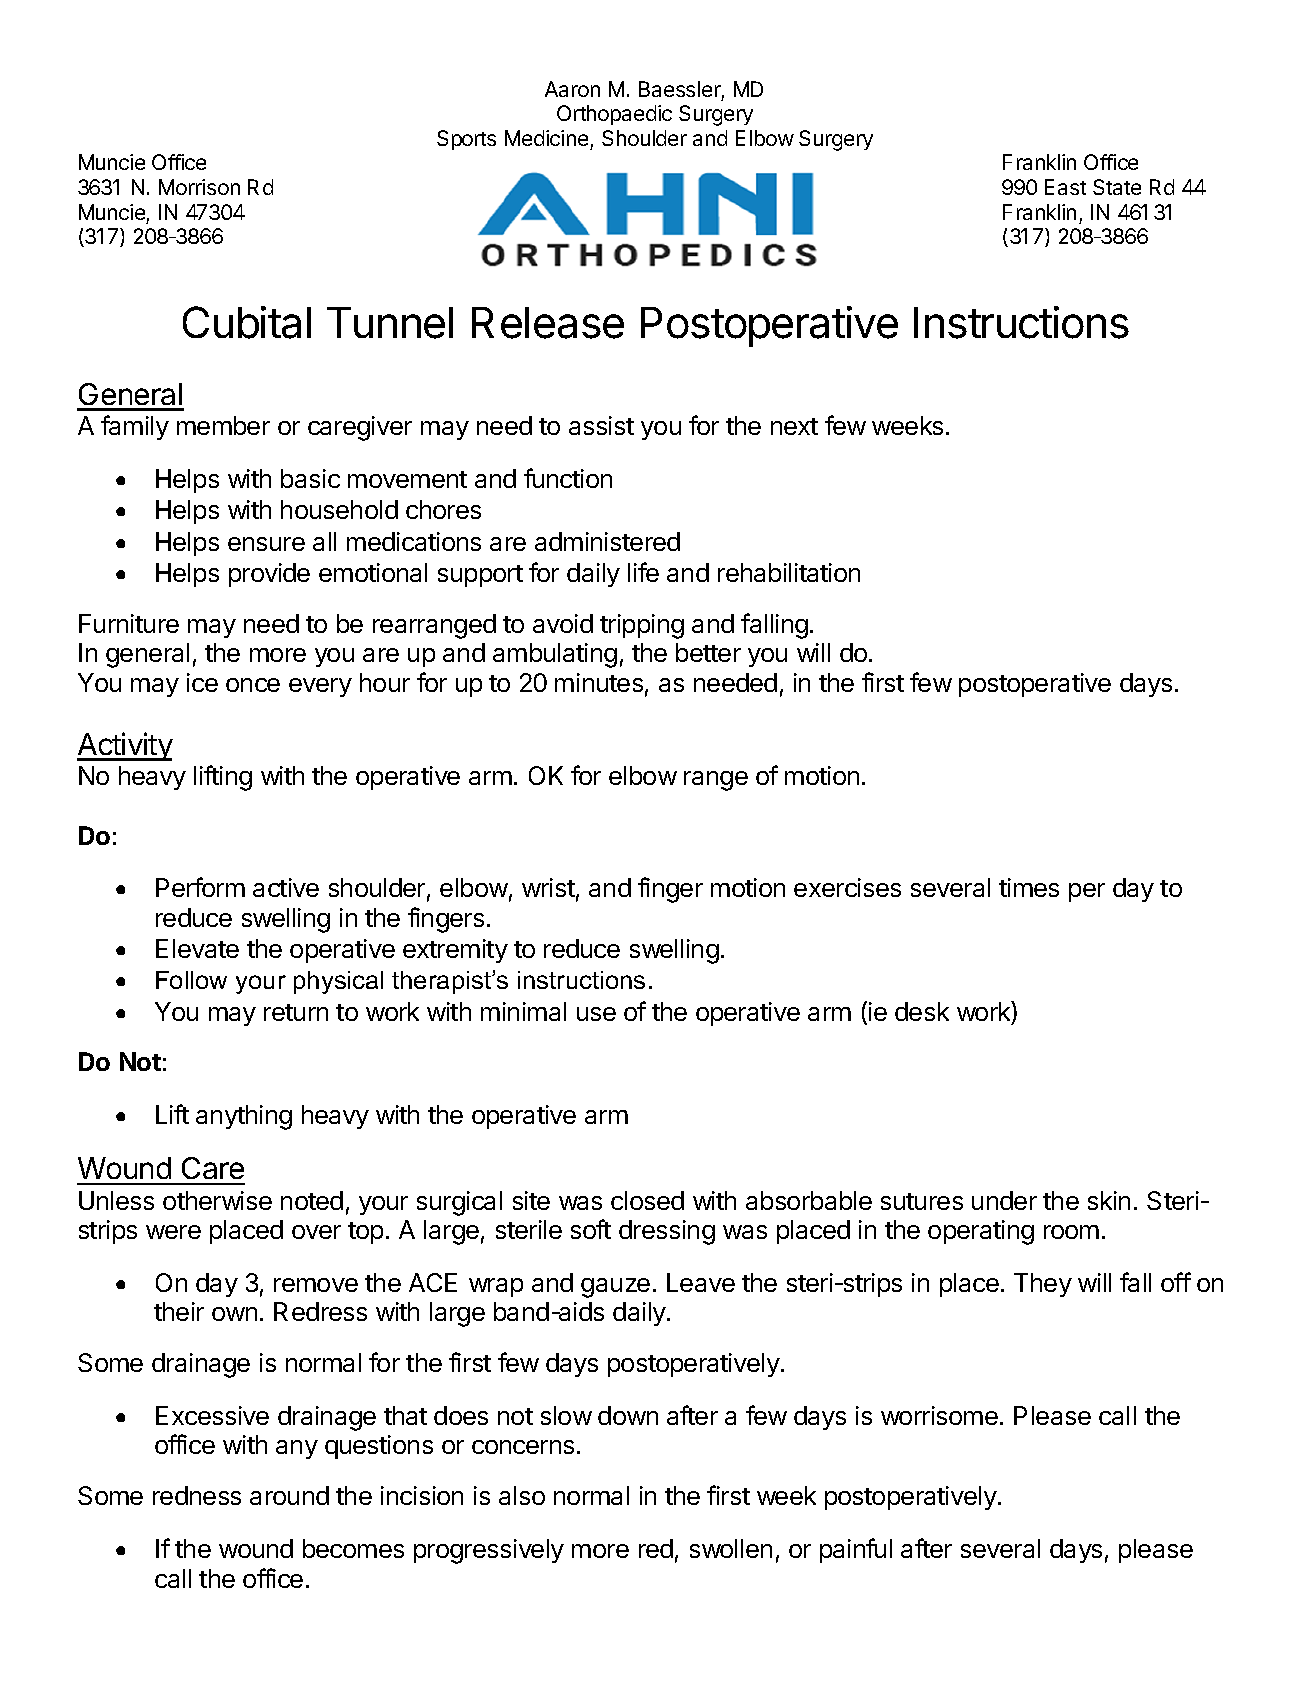  I want to click on painful, so click(856, 1550).
